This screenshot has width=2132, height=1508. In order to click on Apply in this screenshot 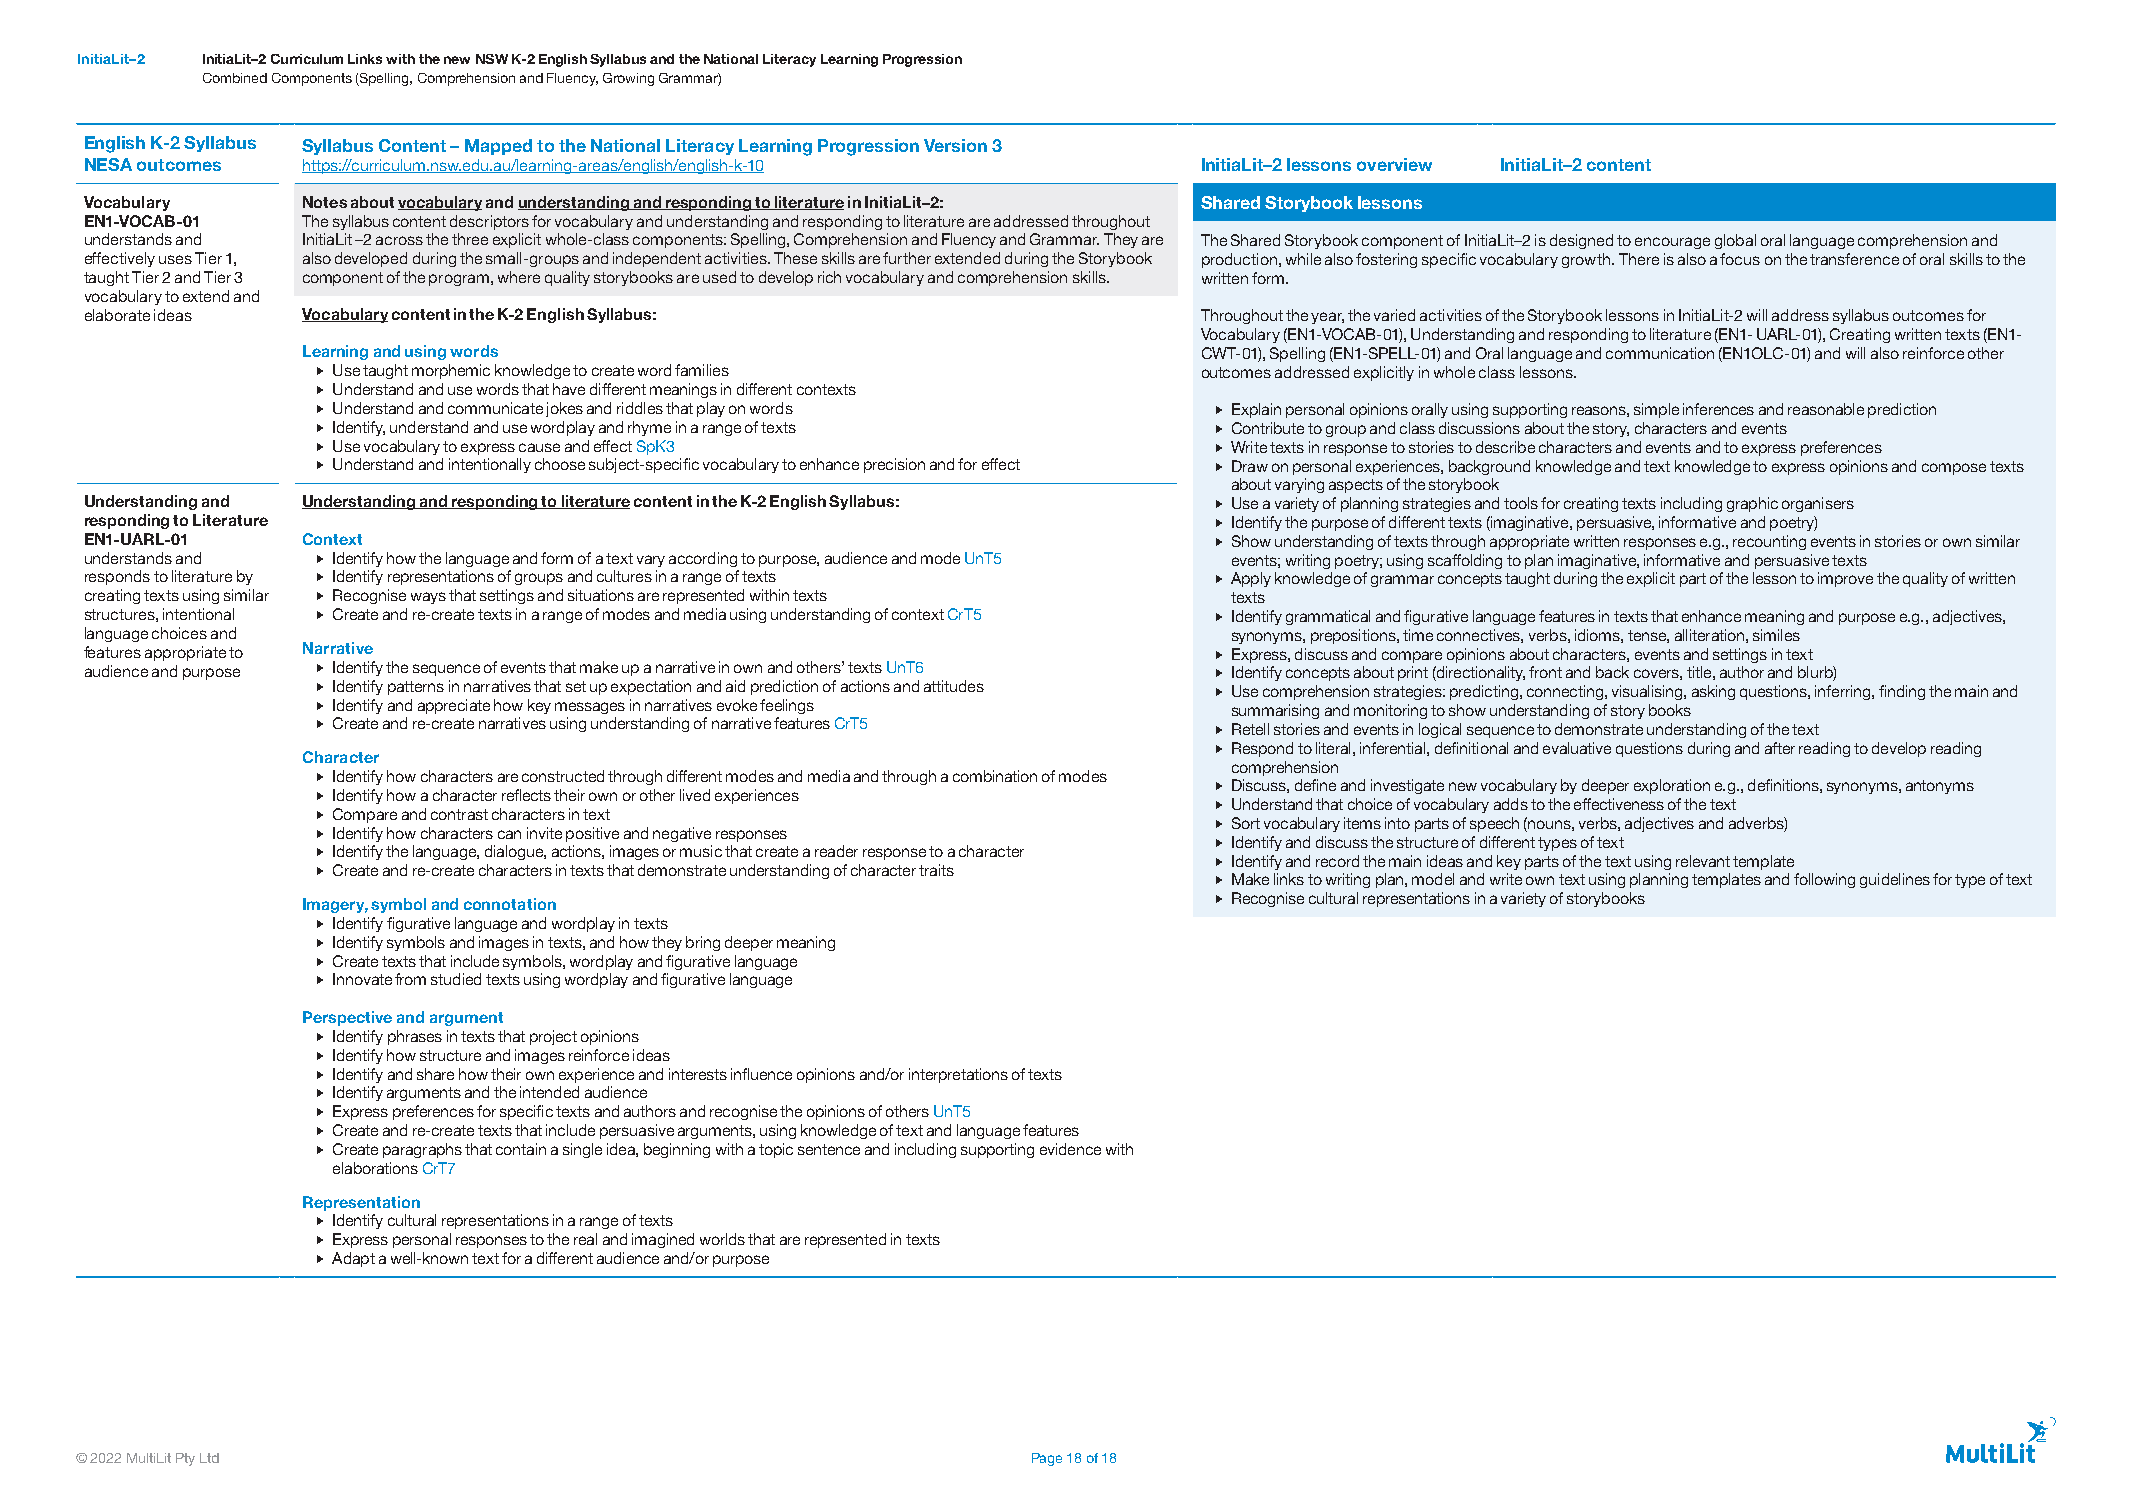, I will do `click(1251, 579)`.
